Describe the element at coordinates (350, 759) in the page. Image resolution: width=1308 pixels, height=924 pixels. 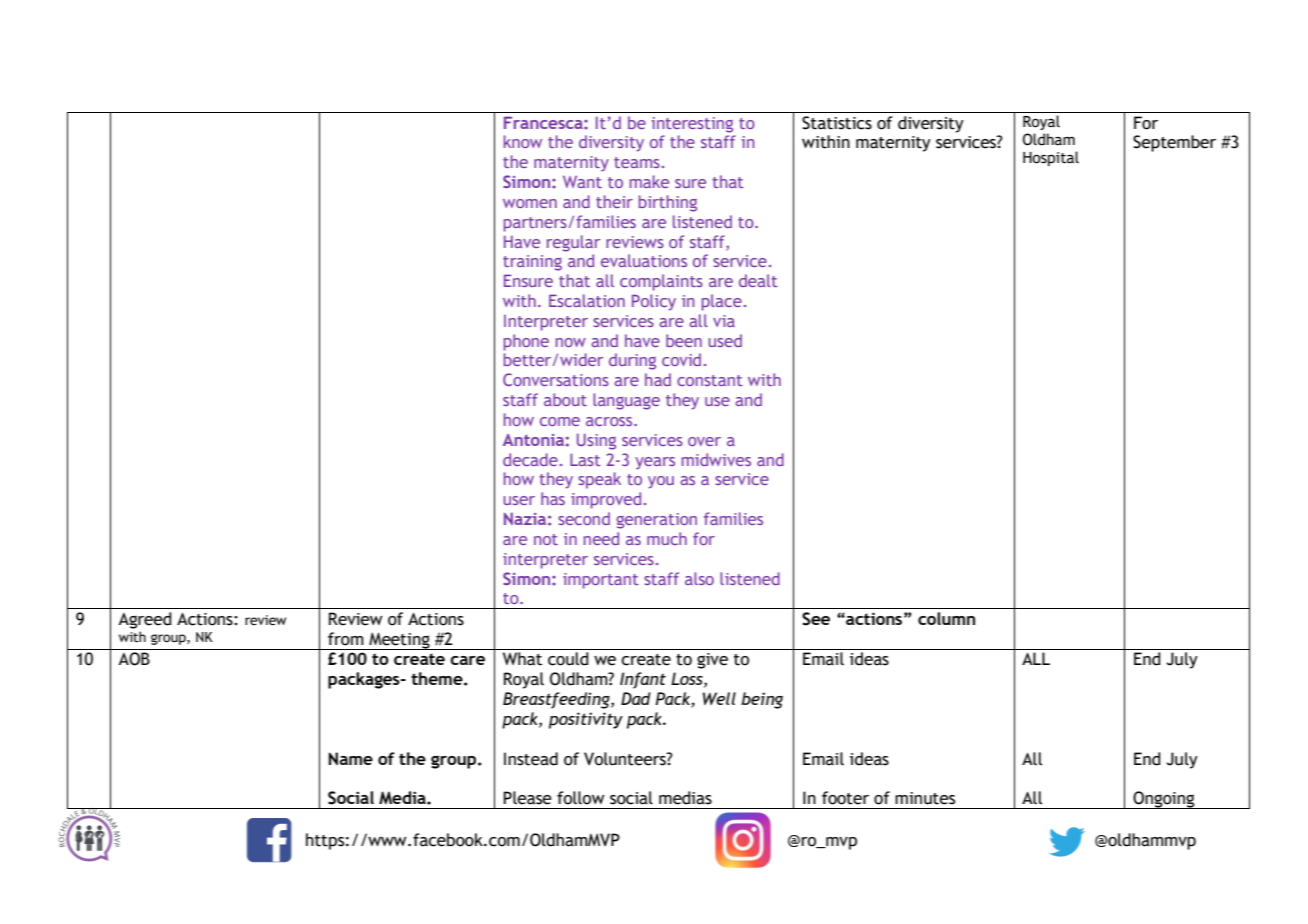
I see `Name` at that location.
